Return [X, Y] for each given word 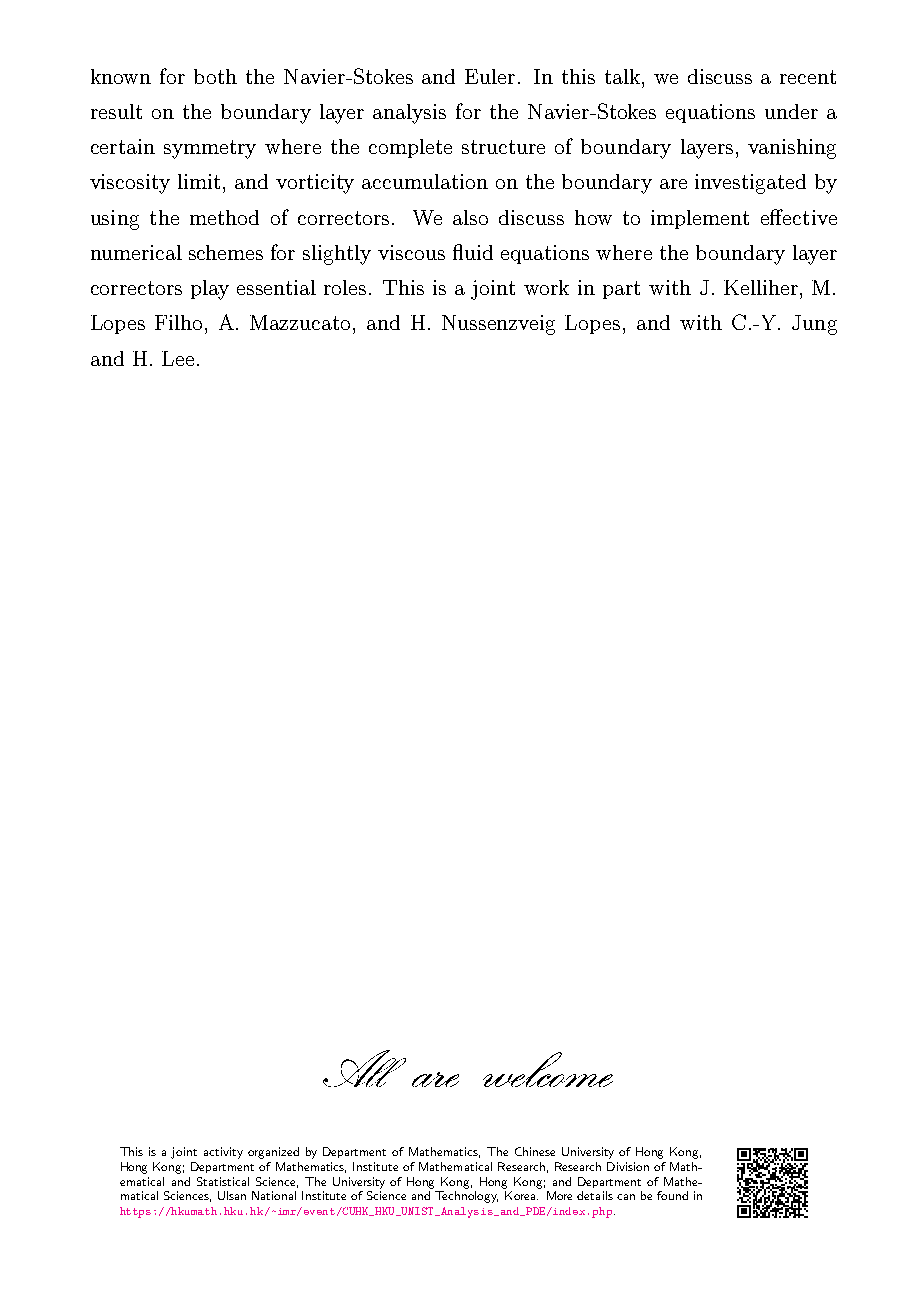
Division [628, 1166]
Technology [466, 1197]
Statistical [223, 1181]
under [791, 111]
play [210, 290]
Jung [814, 325]
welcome [548, 1069]
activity [223, 1153]
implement [700, 219]
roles [345, 287]
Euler [490, 76]
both [215, 76]
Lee [178, 358]
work [546, 287]
